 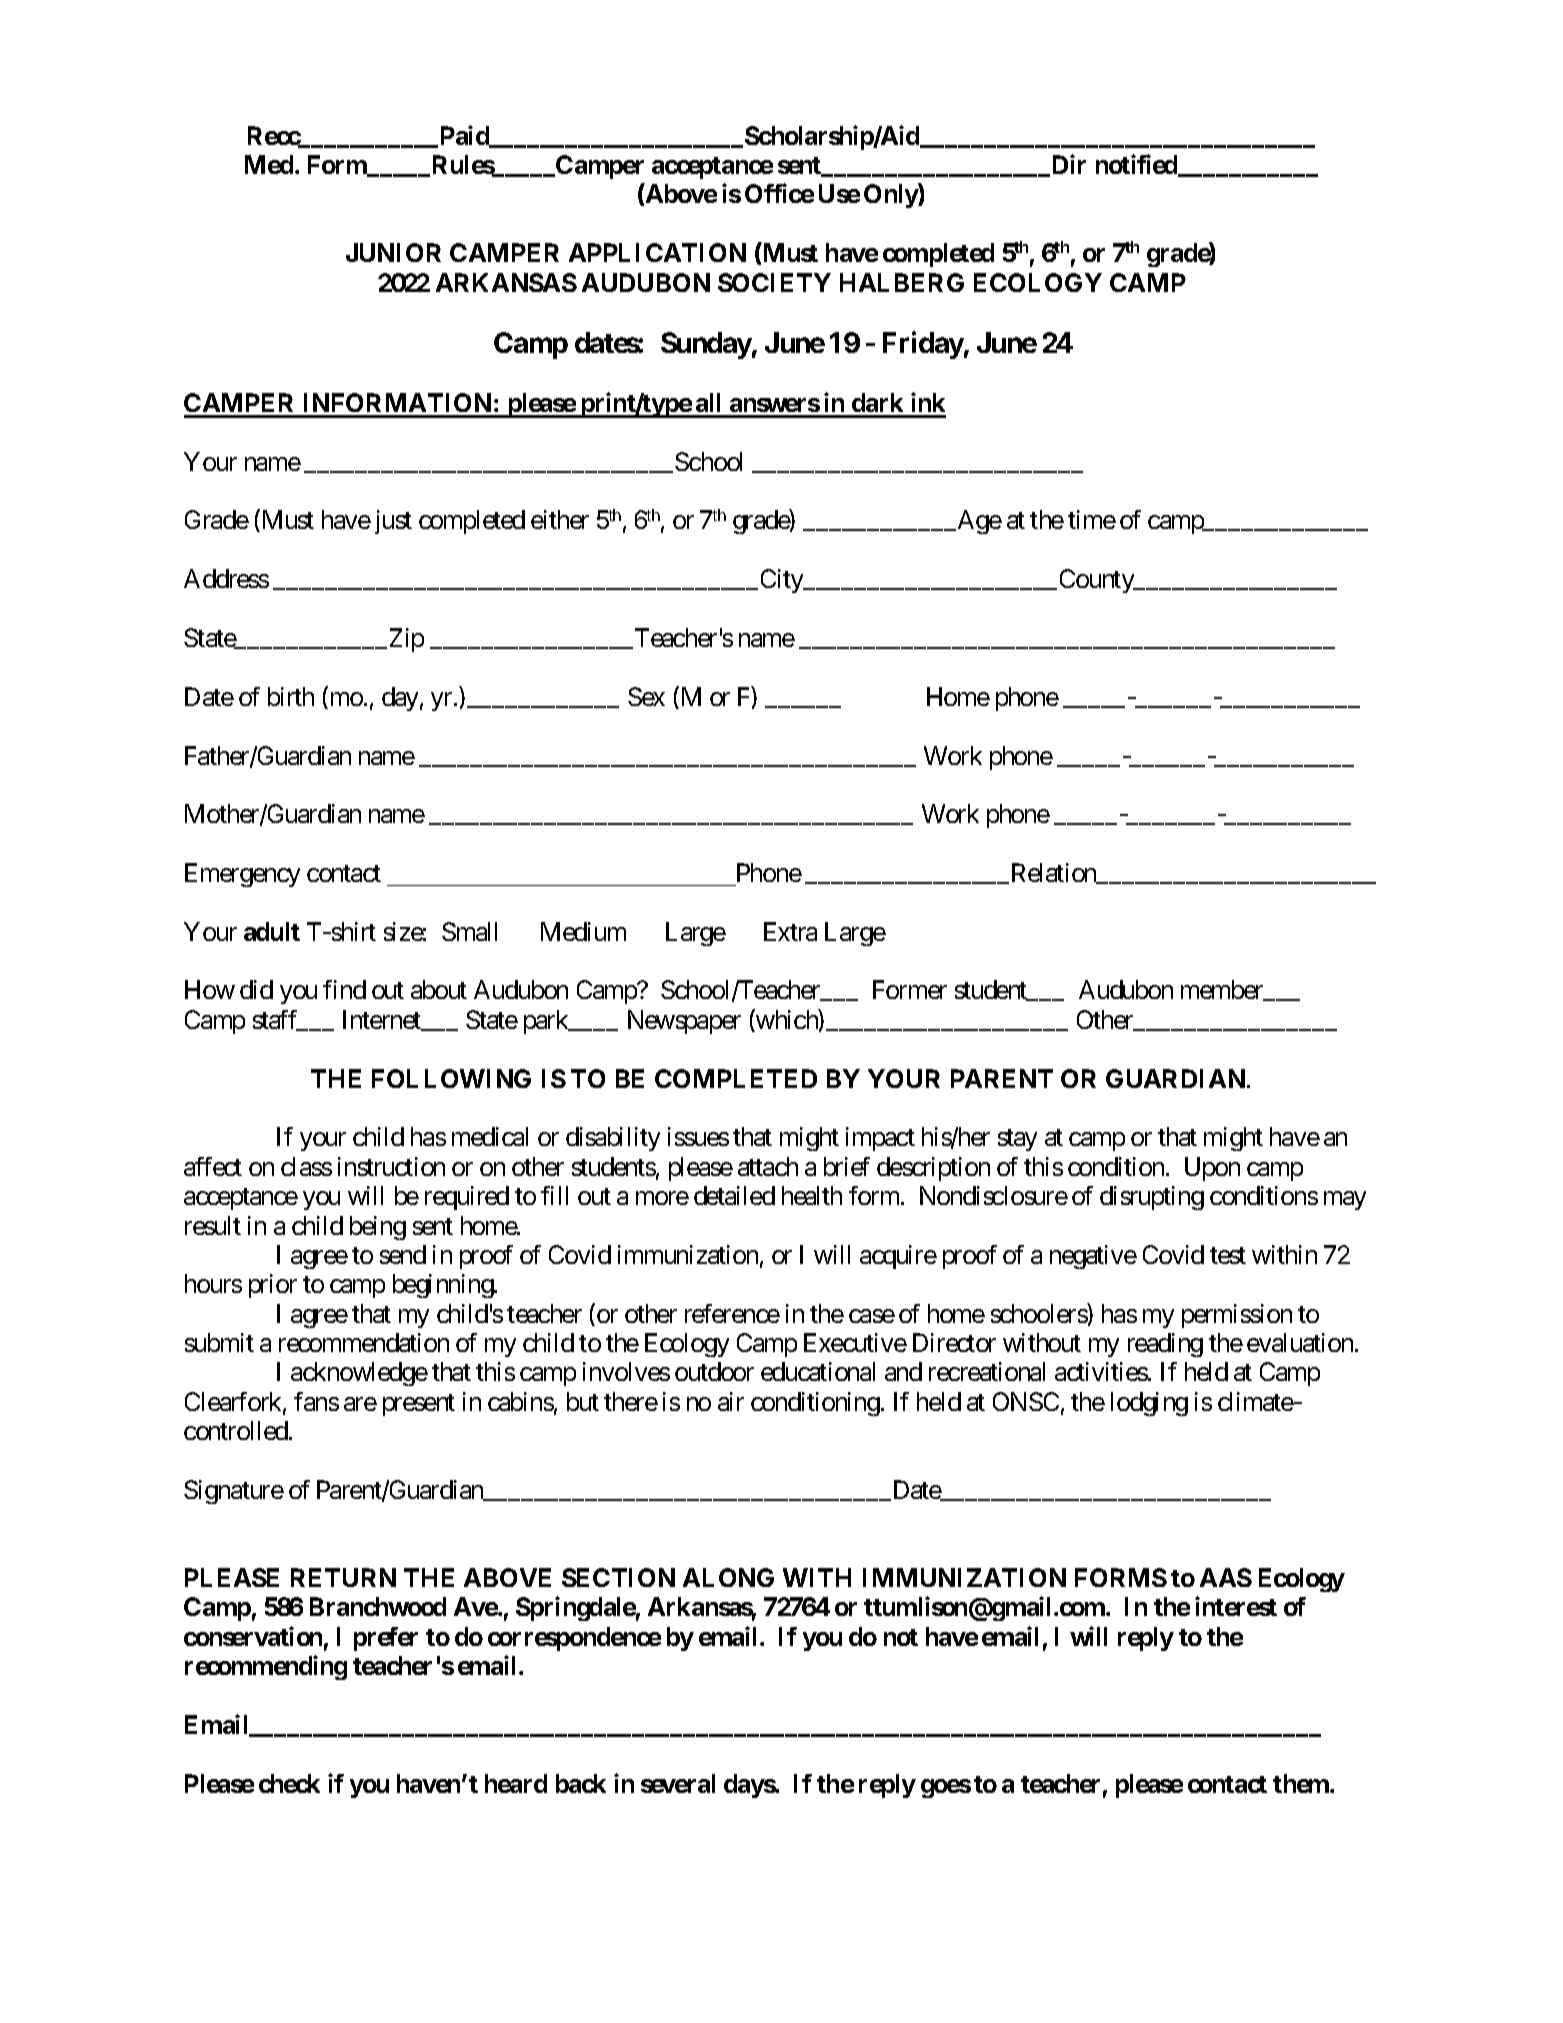 I want to click on Upon, so click(x=1212, y=1169).
